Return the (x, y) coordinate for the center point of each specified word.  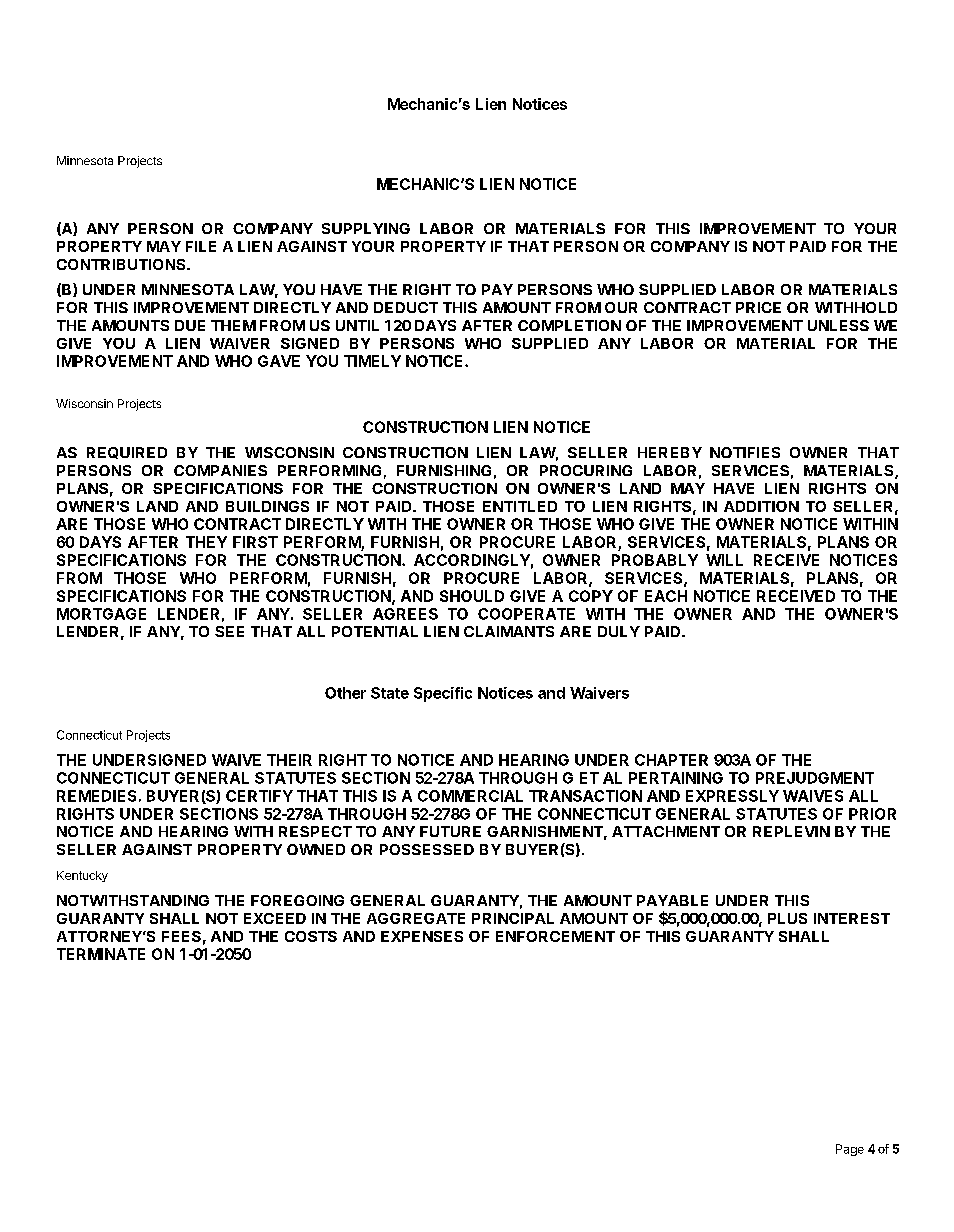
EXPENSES (422, 936)
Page (850, 1150)
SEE (229, 631)
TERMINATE (101, 954)
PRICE (758, 307)
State (390, 693)
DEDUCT (406, 307)
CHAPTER (671, 760)
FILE (201, 246)
